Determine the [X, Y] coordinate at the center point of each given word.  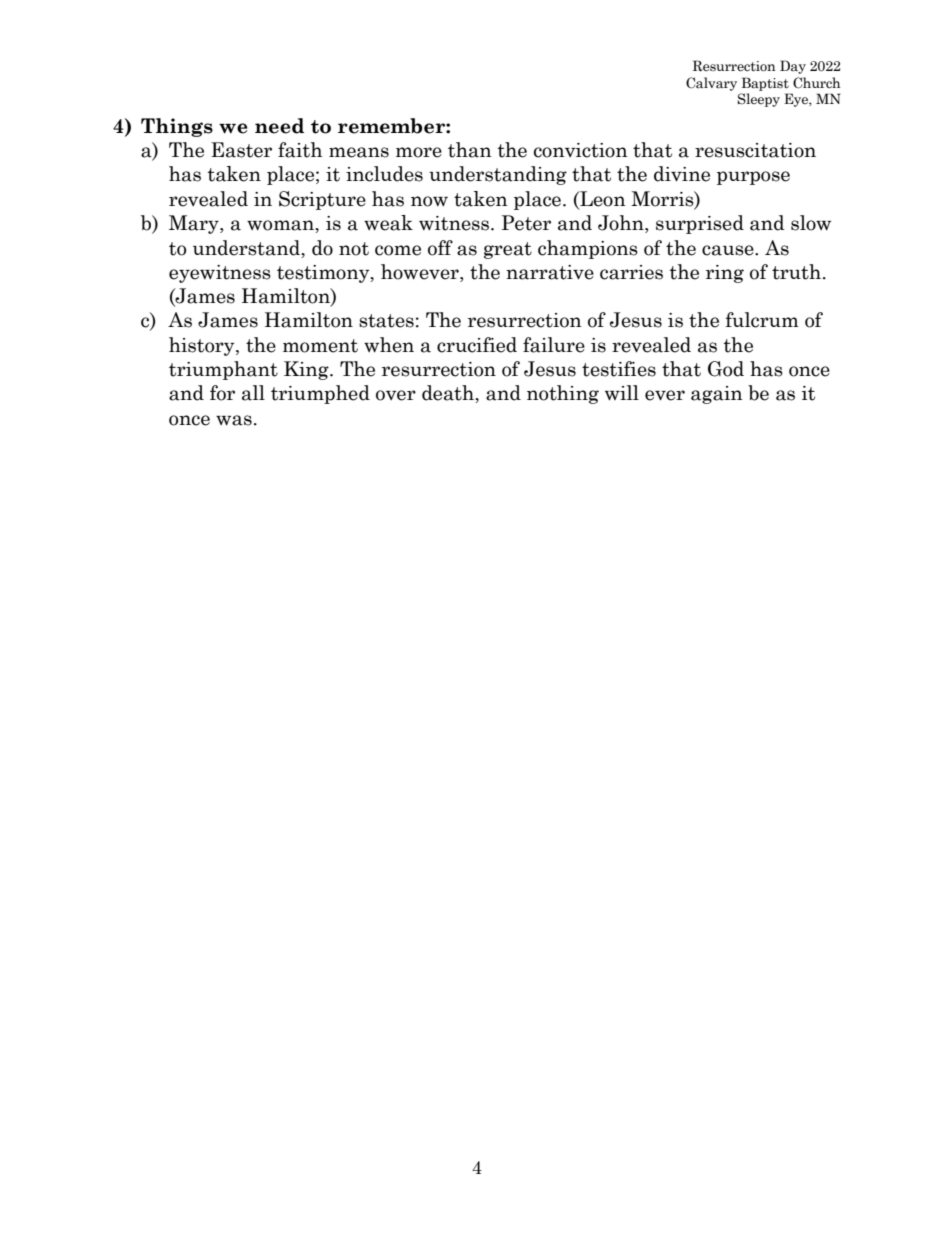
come [398, 250]
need [279, 126]
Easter [241, 150]
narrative [550, 272]
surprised [700, 224]
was [234, 420]
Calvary [711, 84]
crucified [477, 345]
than [470, 150]
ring [725, 274]
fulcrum [762, 320]
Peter [526, 223]
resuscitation [755, 150]
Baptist [765, 84]
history [203, 346]
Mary [195, 224]
